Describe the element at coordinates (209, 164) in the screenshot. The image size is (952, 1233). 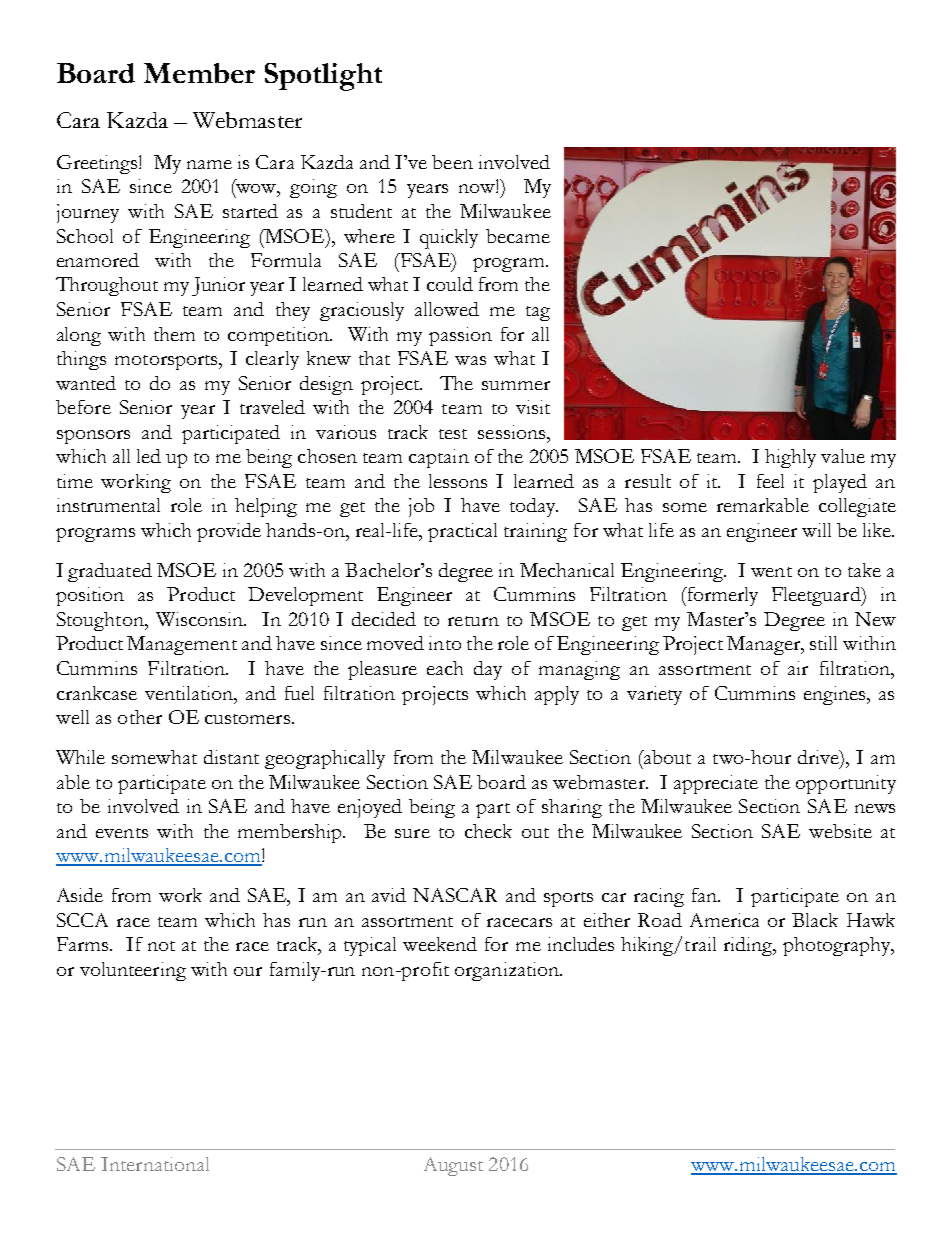
I see `name` at that location.
